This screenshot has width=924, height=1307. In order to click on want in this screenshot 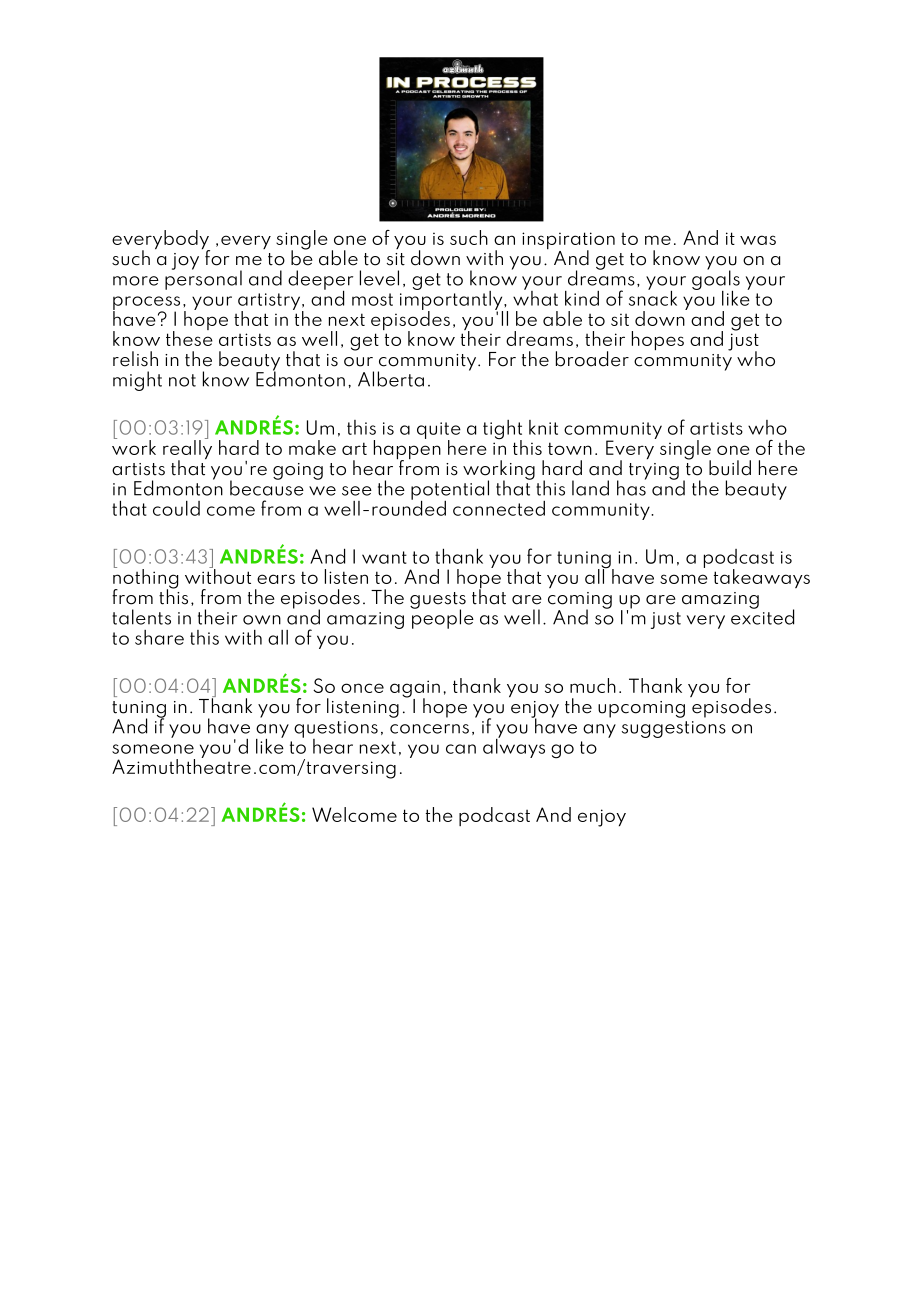, I will do `click(384, 557)`.
